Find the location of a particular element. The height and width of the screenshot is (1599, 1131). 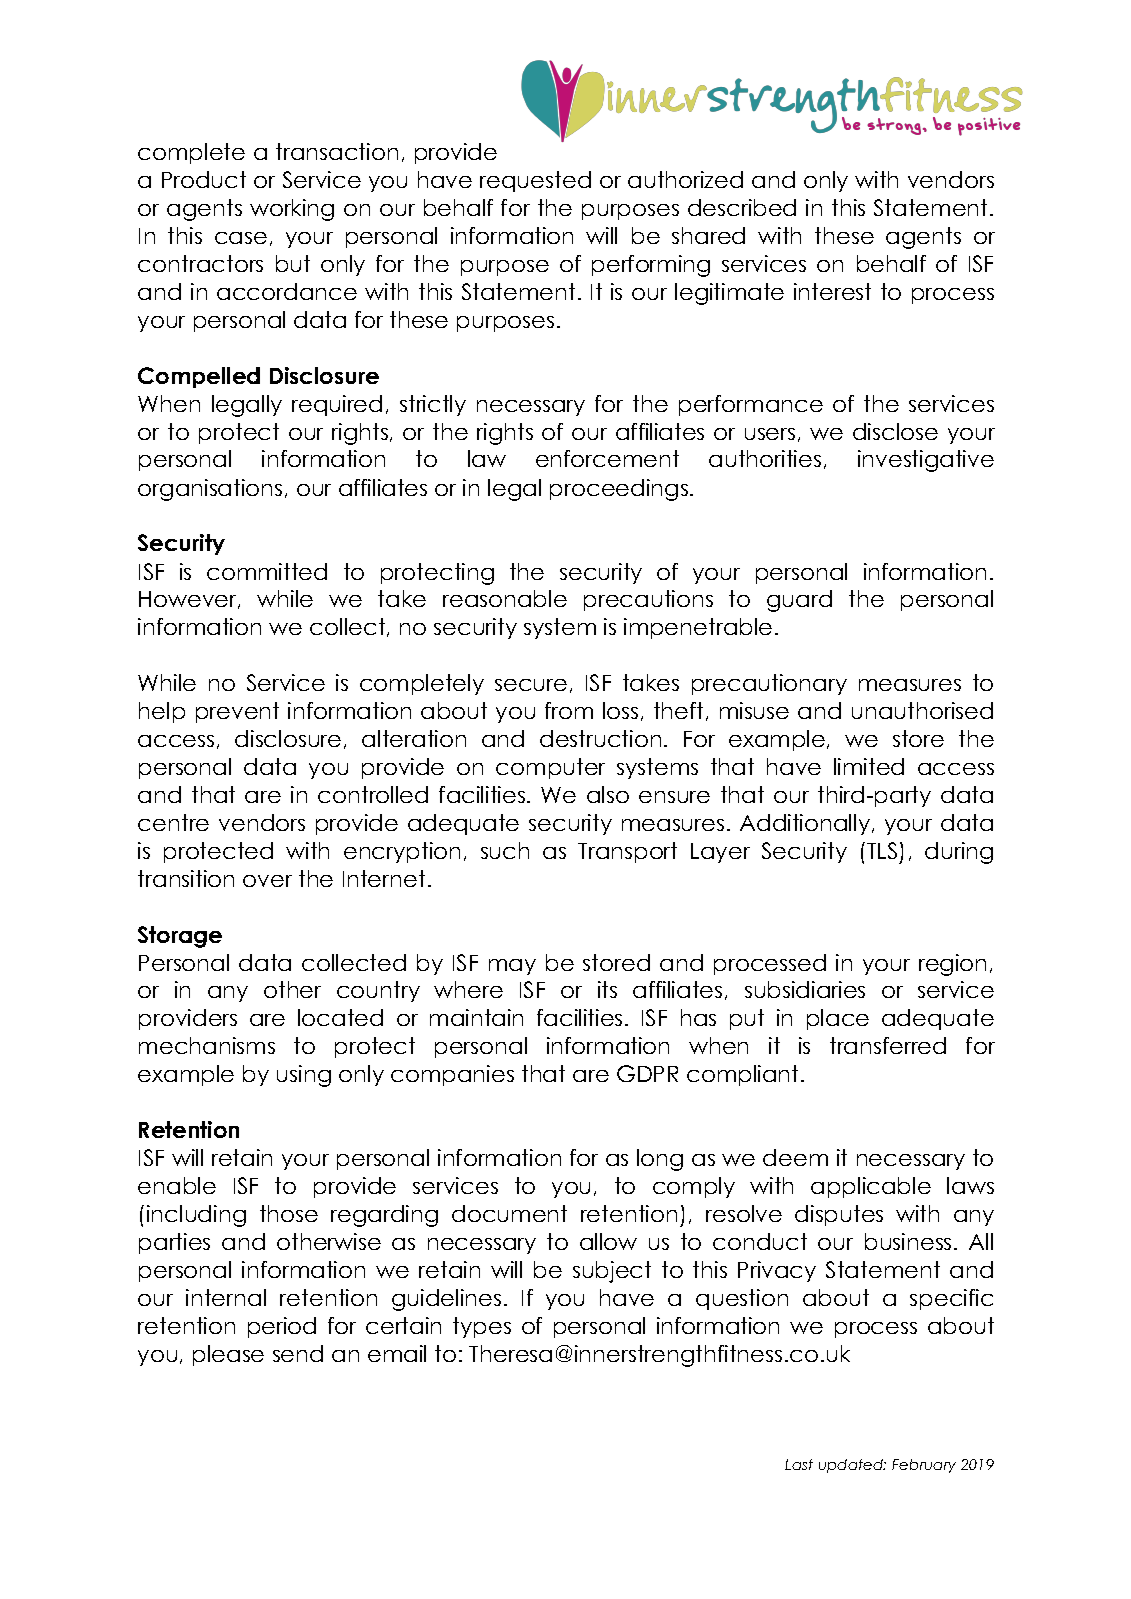

also is located at coordinates (608, 794).
